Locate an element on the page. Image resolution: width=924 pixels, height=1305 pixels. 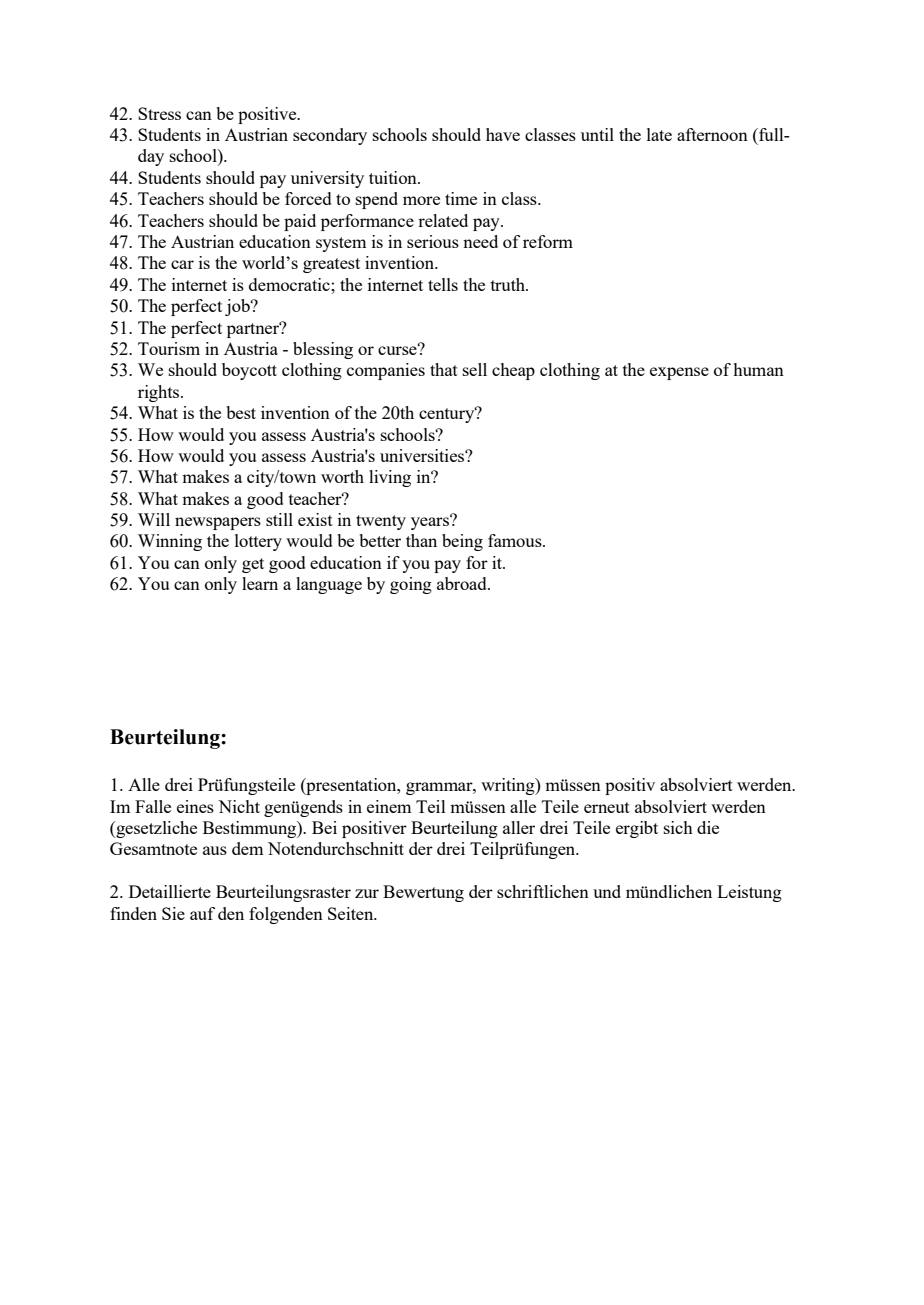
expense is located at coordinates (679, 373).
